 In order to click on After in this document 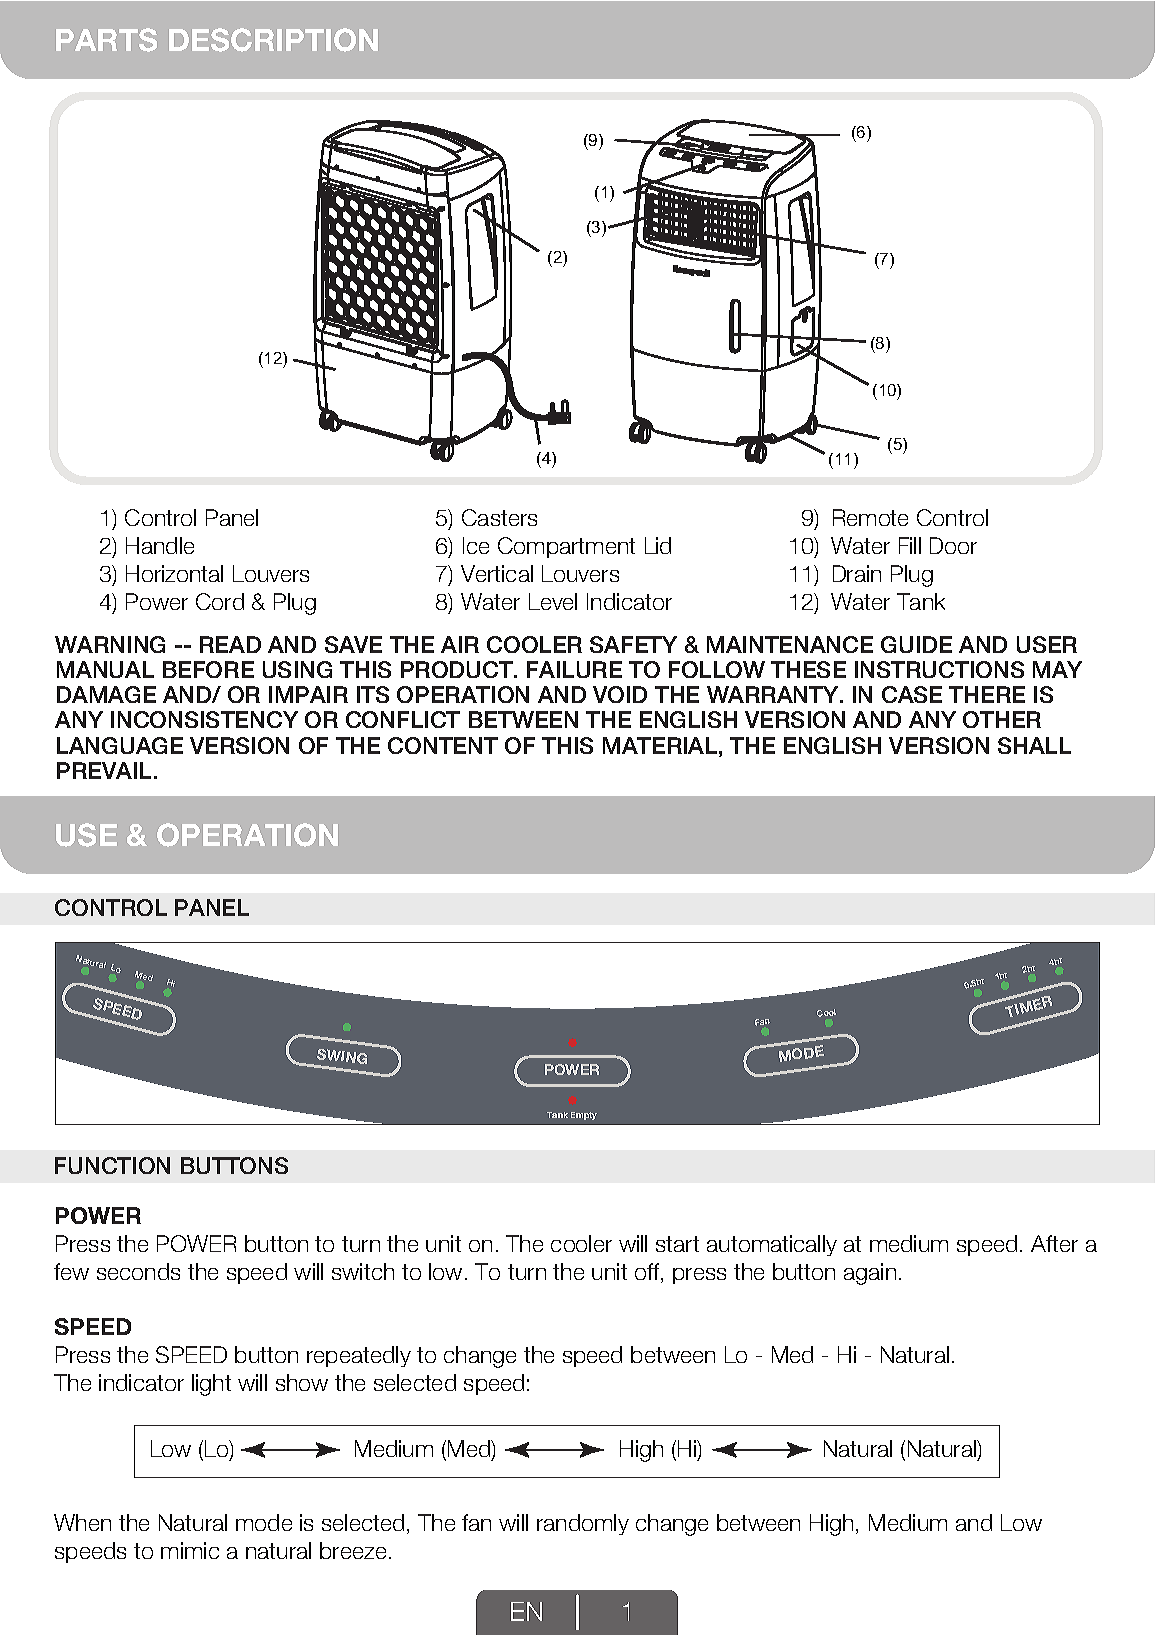, I will do `click(1054, 1243)`.
